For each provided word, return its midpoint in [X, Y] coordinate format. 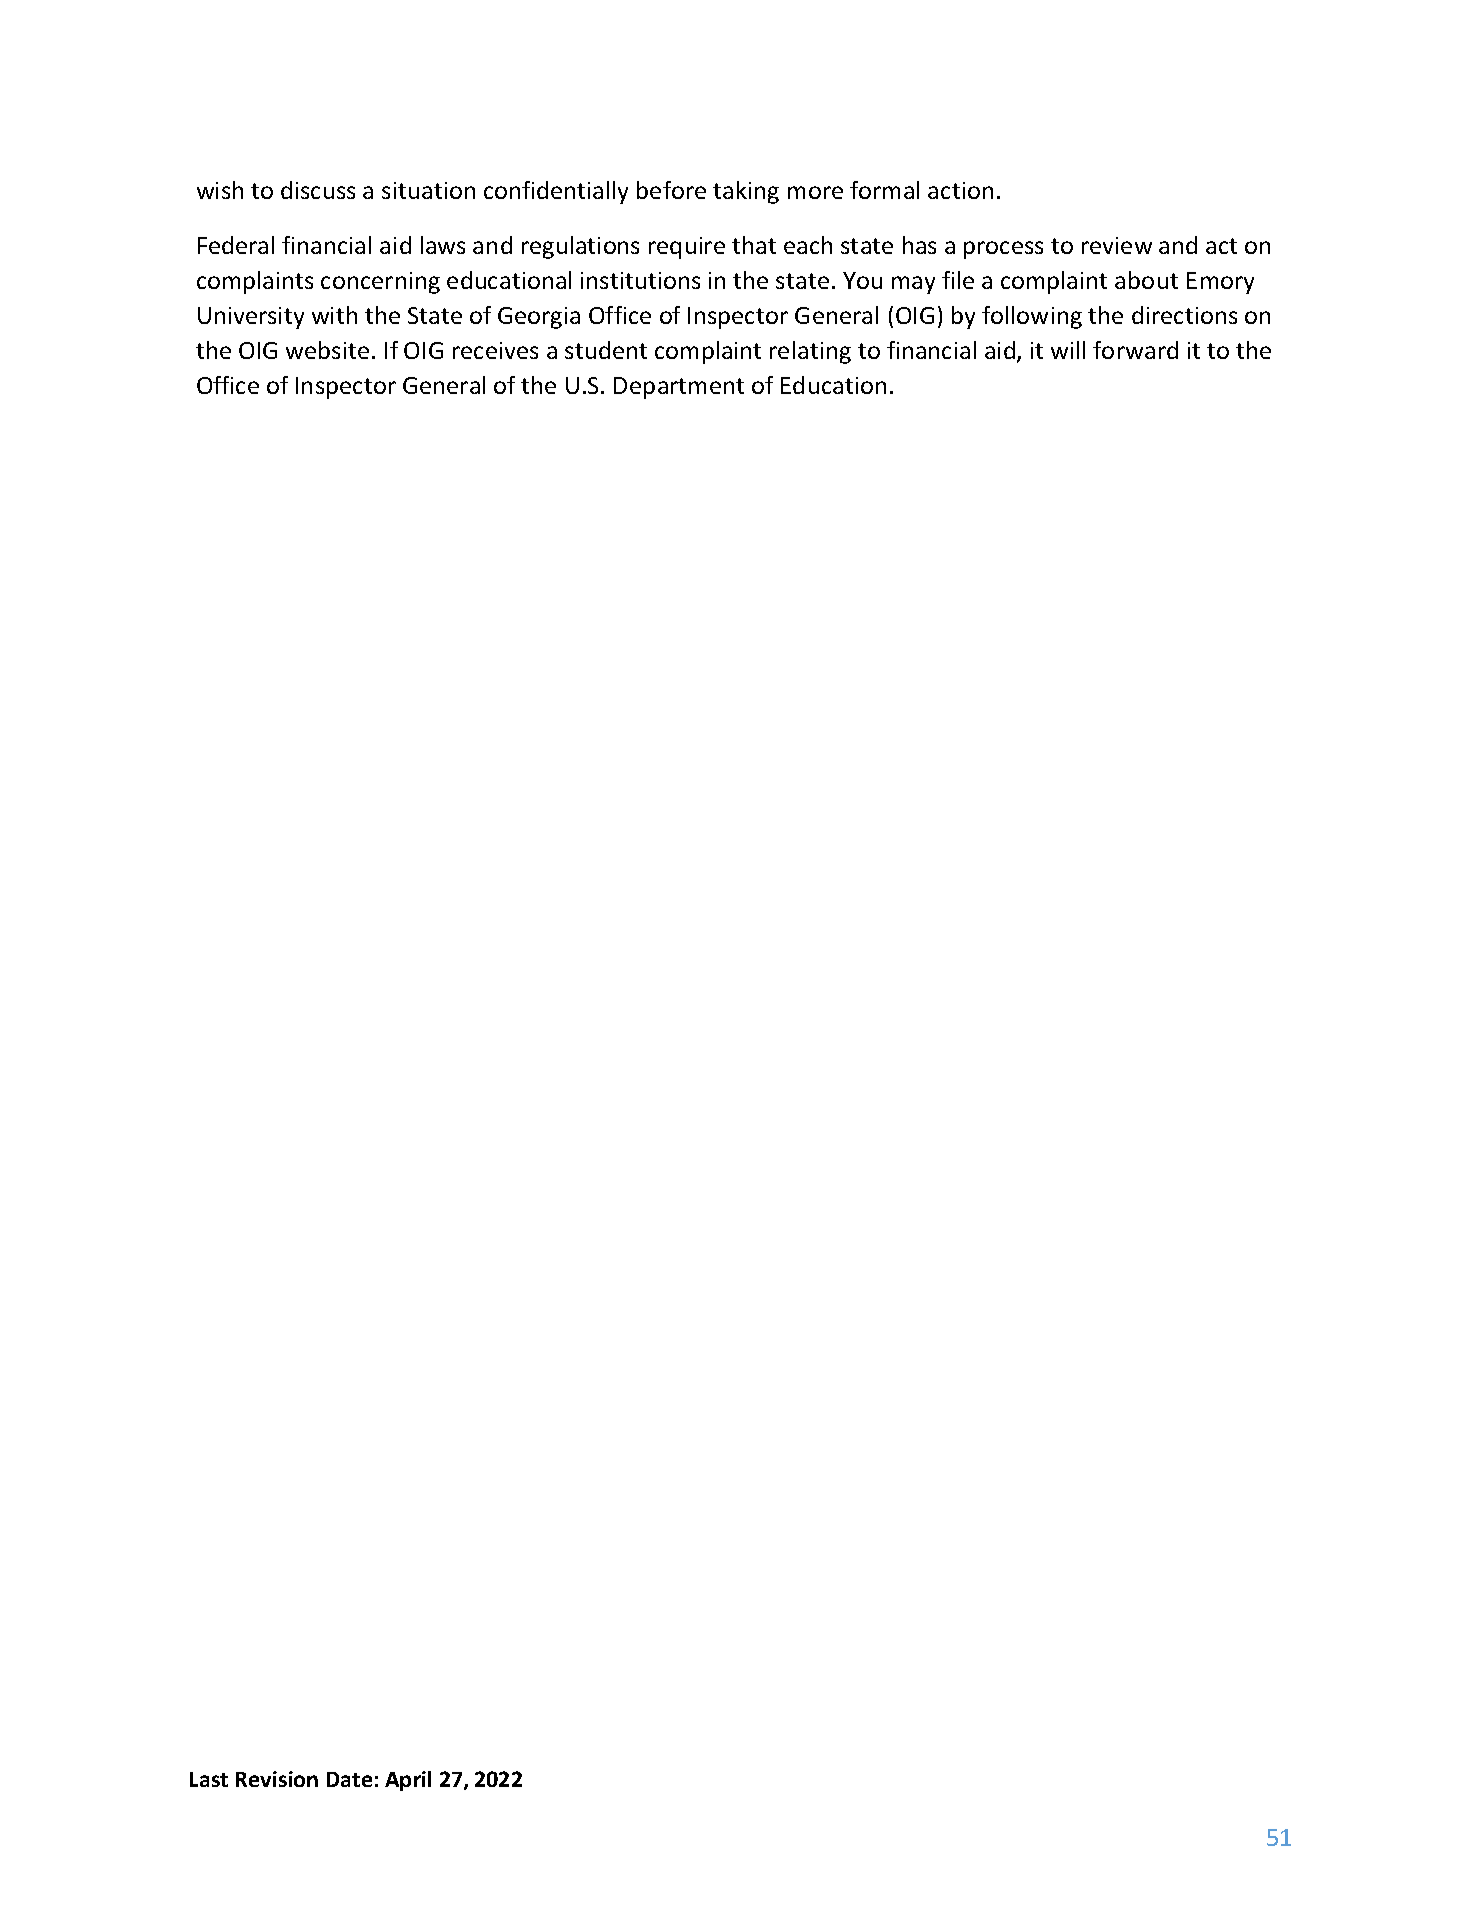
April [408, 1781]
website [327, 350]
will [1068, 350]
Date [349, 1779]
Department [679, 388]
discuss [318, 190]
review [1117, 245]
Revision [277, 1779]
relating [810, 352]
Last [209, 1779]
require [687, 248]
